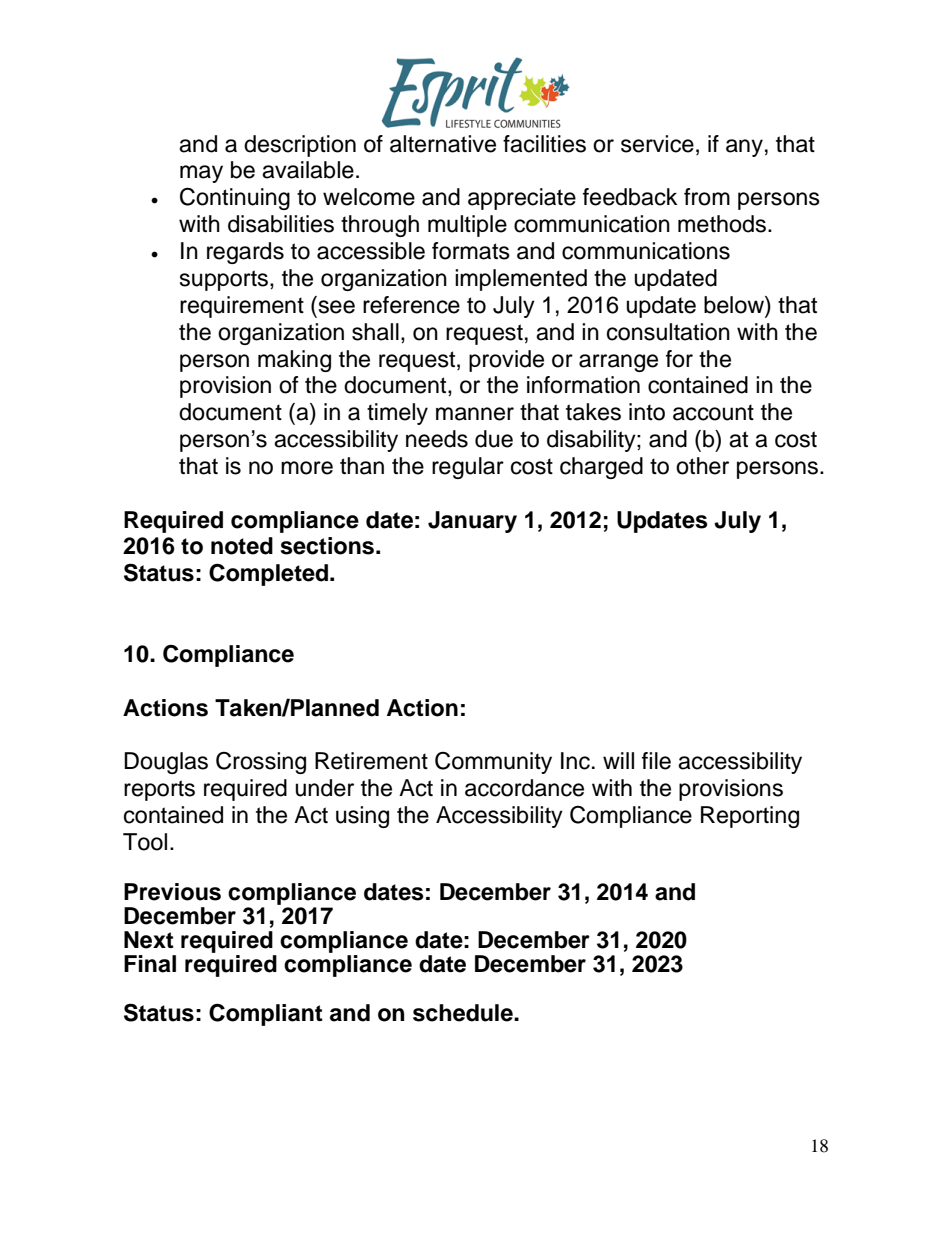 The image size is (952, 1233). Describe the element at coordinates (464, 1013) in the screenshot. I see `schedule` at that location.
